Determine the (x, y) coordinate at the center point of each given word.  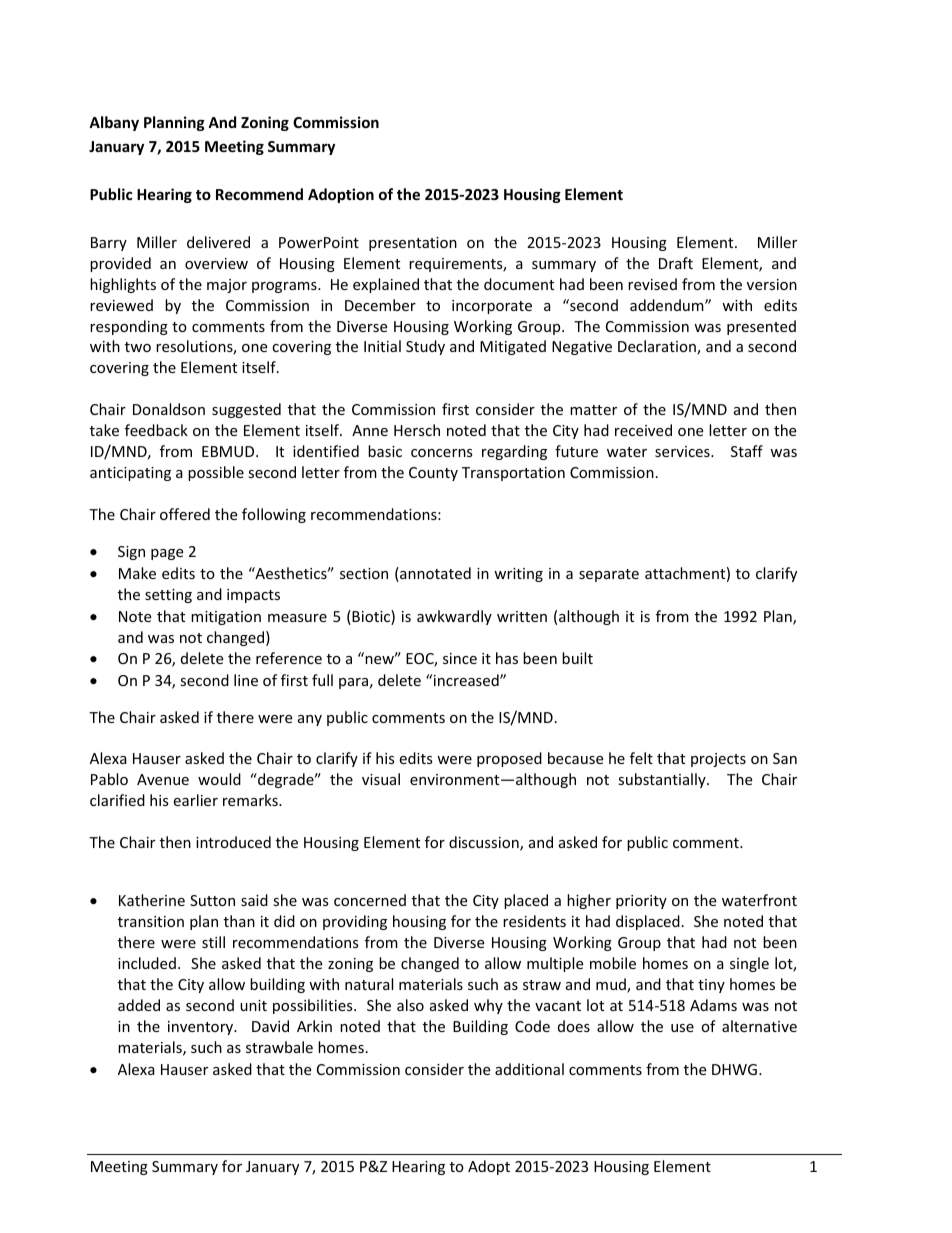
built (577, 658)
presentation (413, 244)
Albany (114, 123)
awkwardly (454, 617)
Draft (676, 263)
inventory (202, 1028)
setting (168, 596)
